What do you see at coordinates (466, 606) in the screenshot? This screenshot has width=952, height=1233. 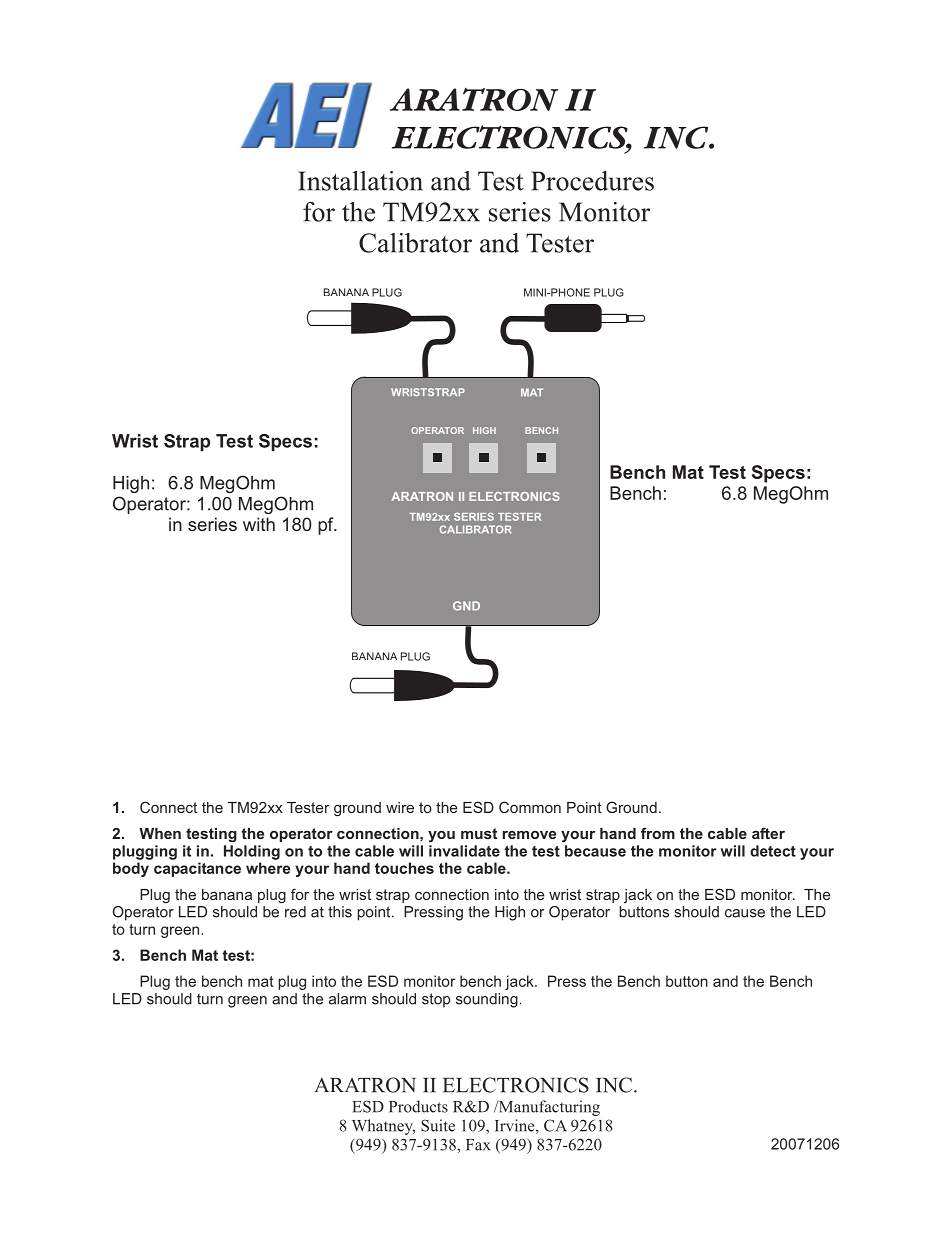 I see `GND` at bounding box center [466, 606].
